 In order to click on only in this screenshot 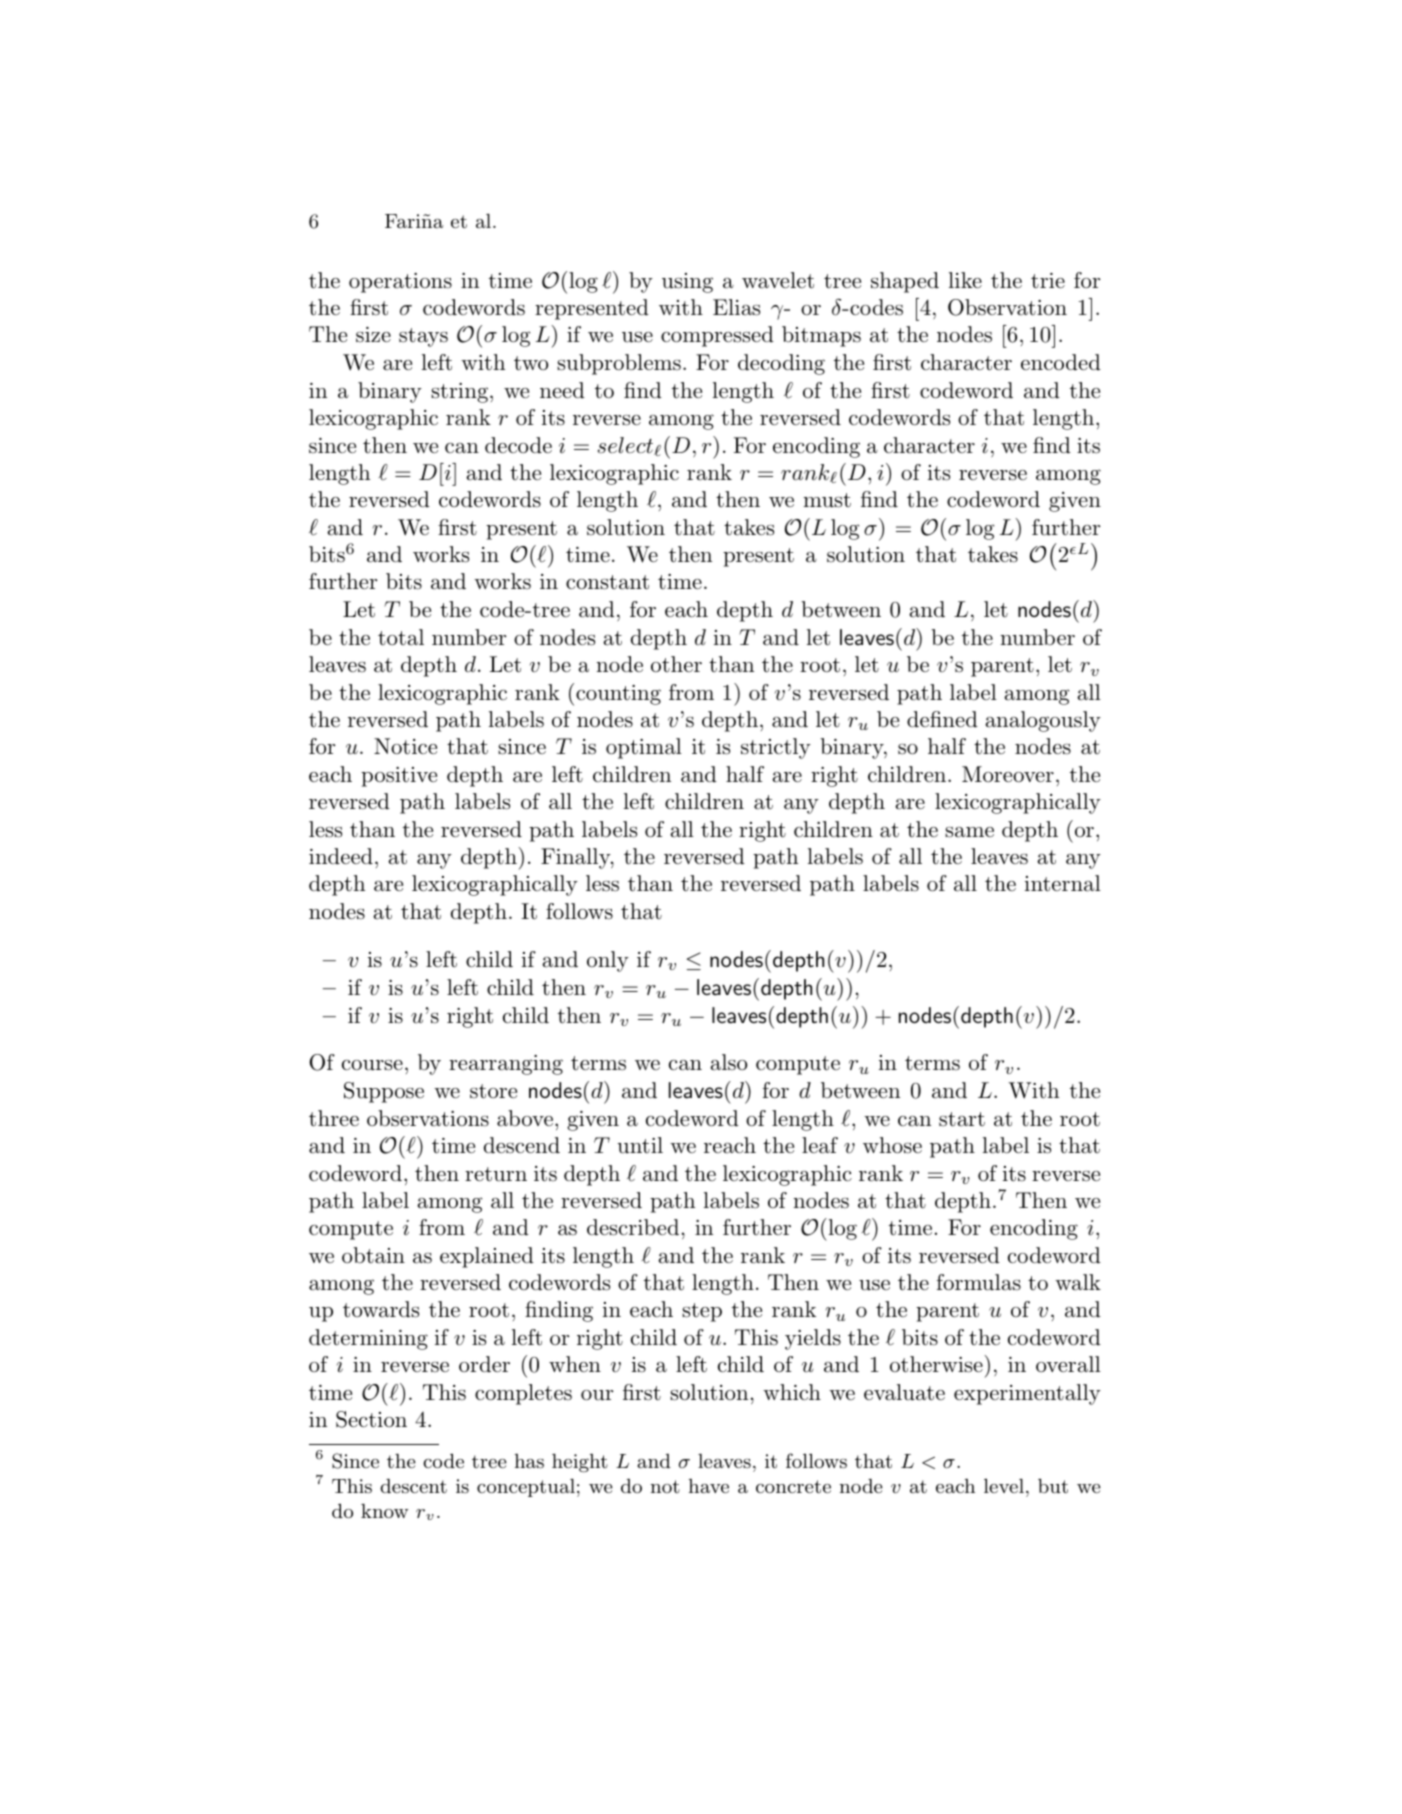, I will do `click(608, 961)`.
